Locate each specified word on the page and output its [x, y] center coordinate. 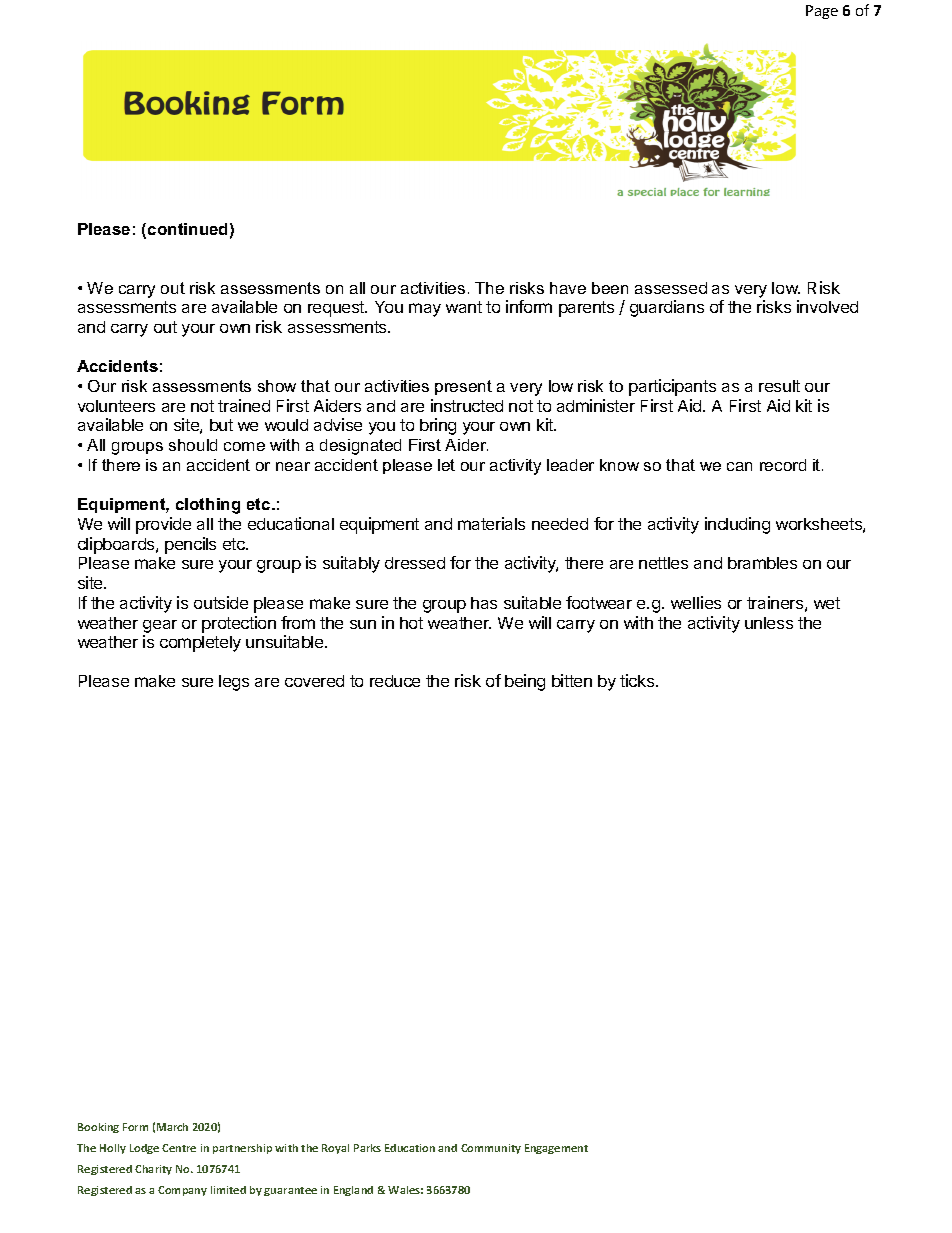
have [568, 288]
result [779, 386]
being [525, 682]
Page [822, 12]
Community [491, 1149]
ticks [638, 680]
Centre [179, 1148]
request [337, 309]
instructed [467, 405]
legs [234, 683]
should [193, 445]
